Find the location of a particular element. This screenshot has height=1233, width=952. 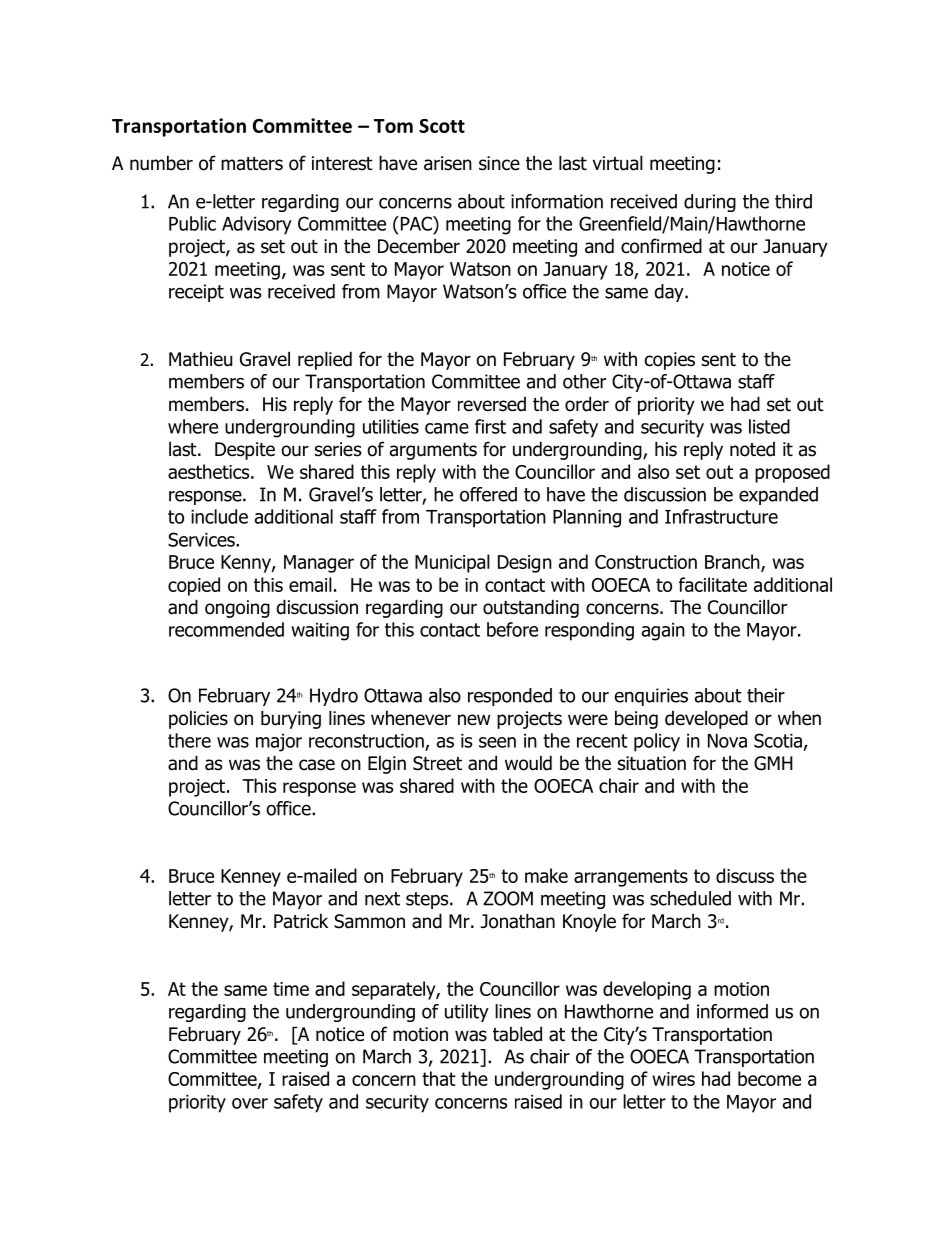

since is located at coordinates (499, 163).
